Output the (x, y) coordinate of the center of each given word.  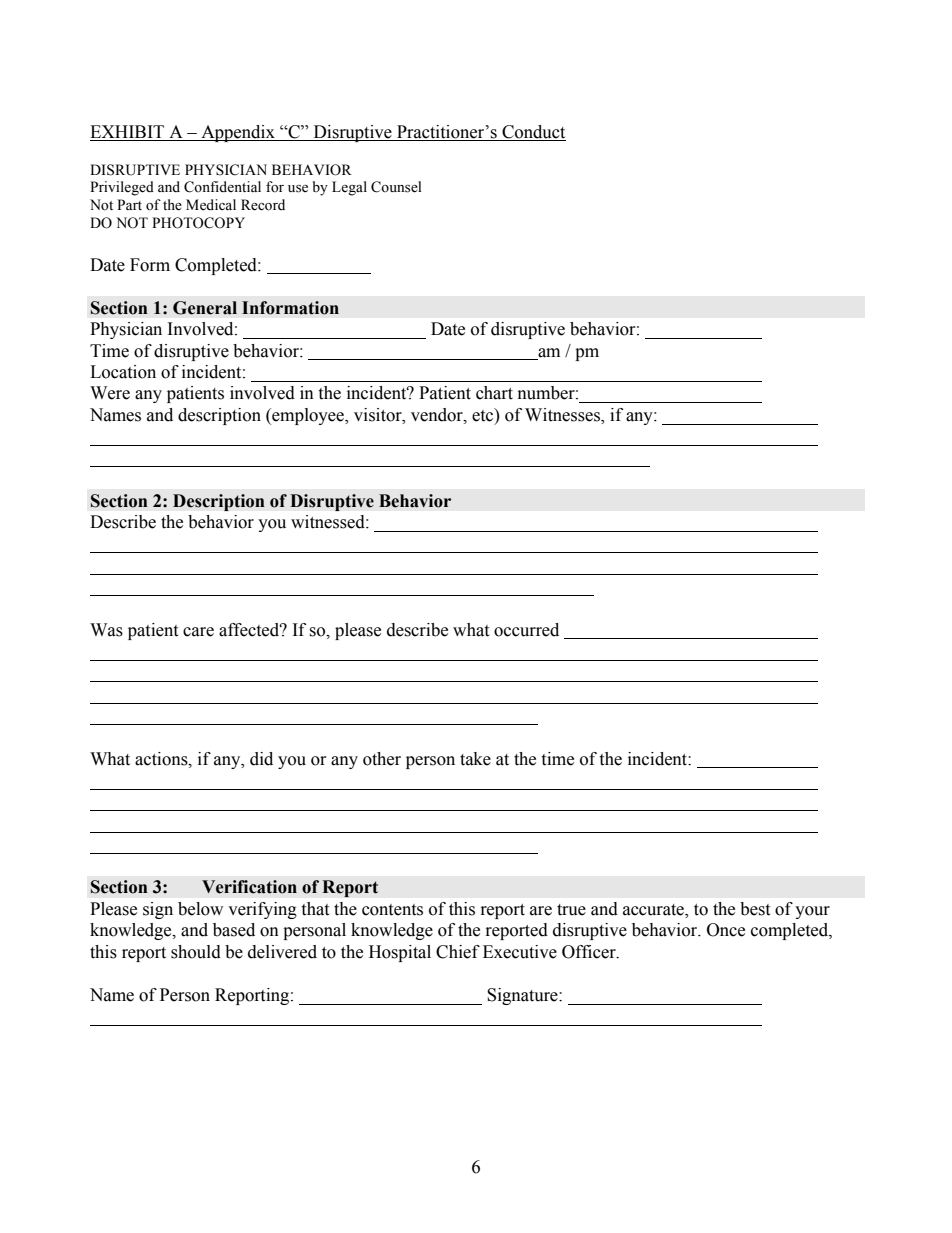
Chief (458, 952)
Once (726, 930)
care (198, 632)
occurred (526, 630)
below (200, 909)
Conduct (533, 133)
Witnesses (563, 416)
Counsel (396, 187)
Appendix (238, 133)
